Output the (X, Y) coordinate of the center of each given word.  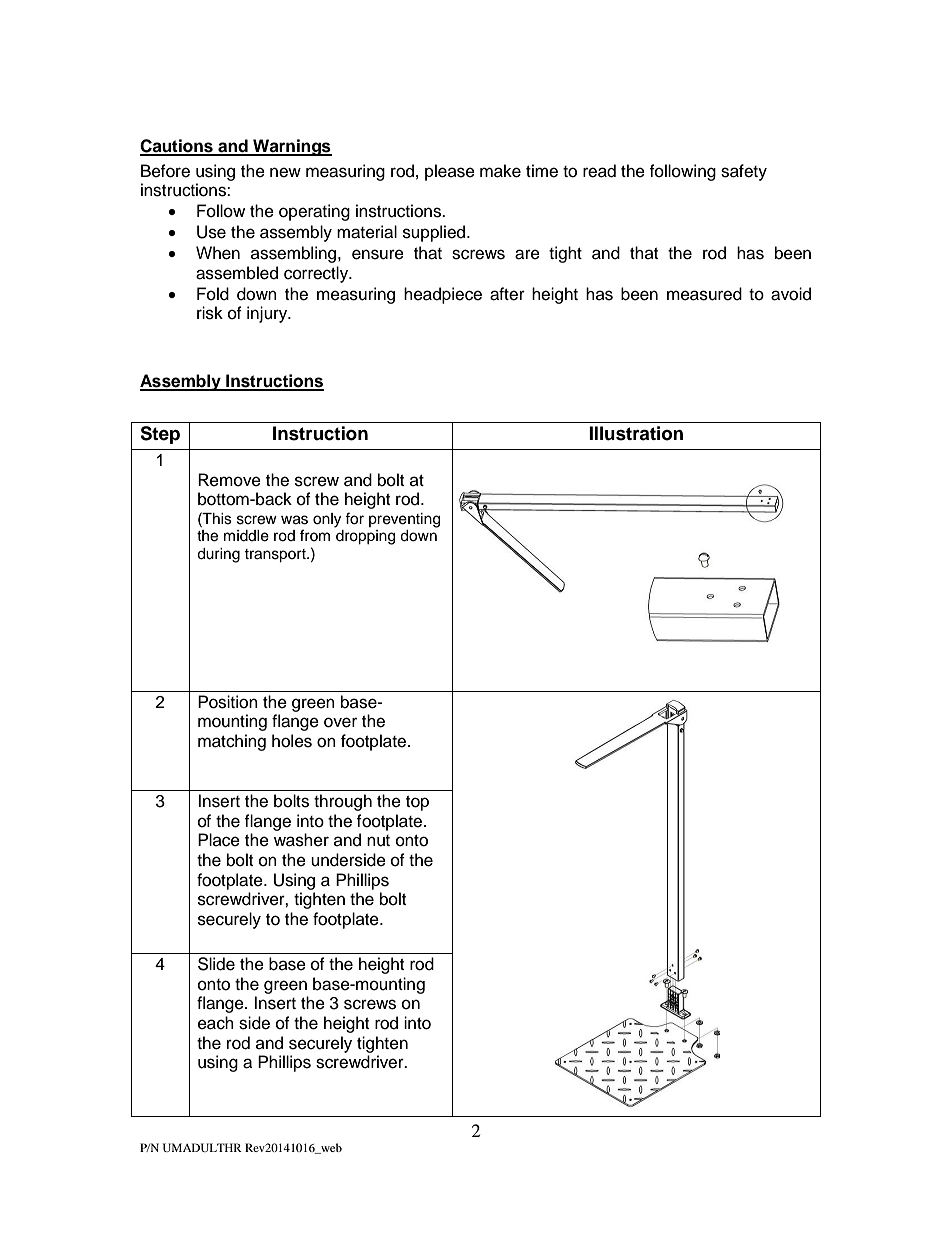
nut (378, 841)
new (285, 172)
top (417, 803)
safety (744, 172)
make (500, 171)
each (216, 1023)
